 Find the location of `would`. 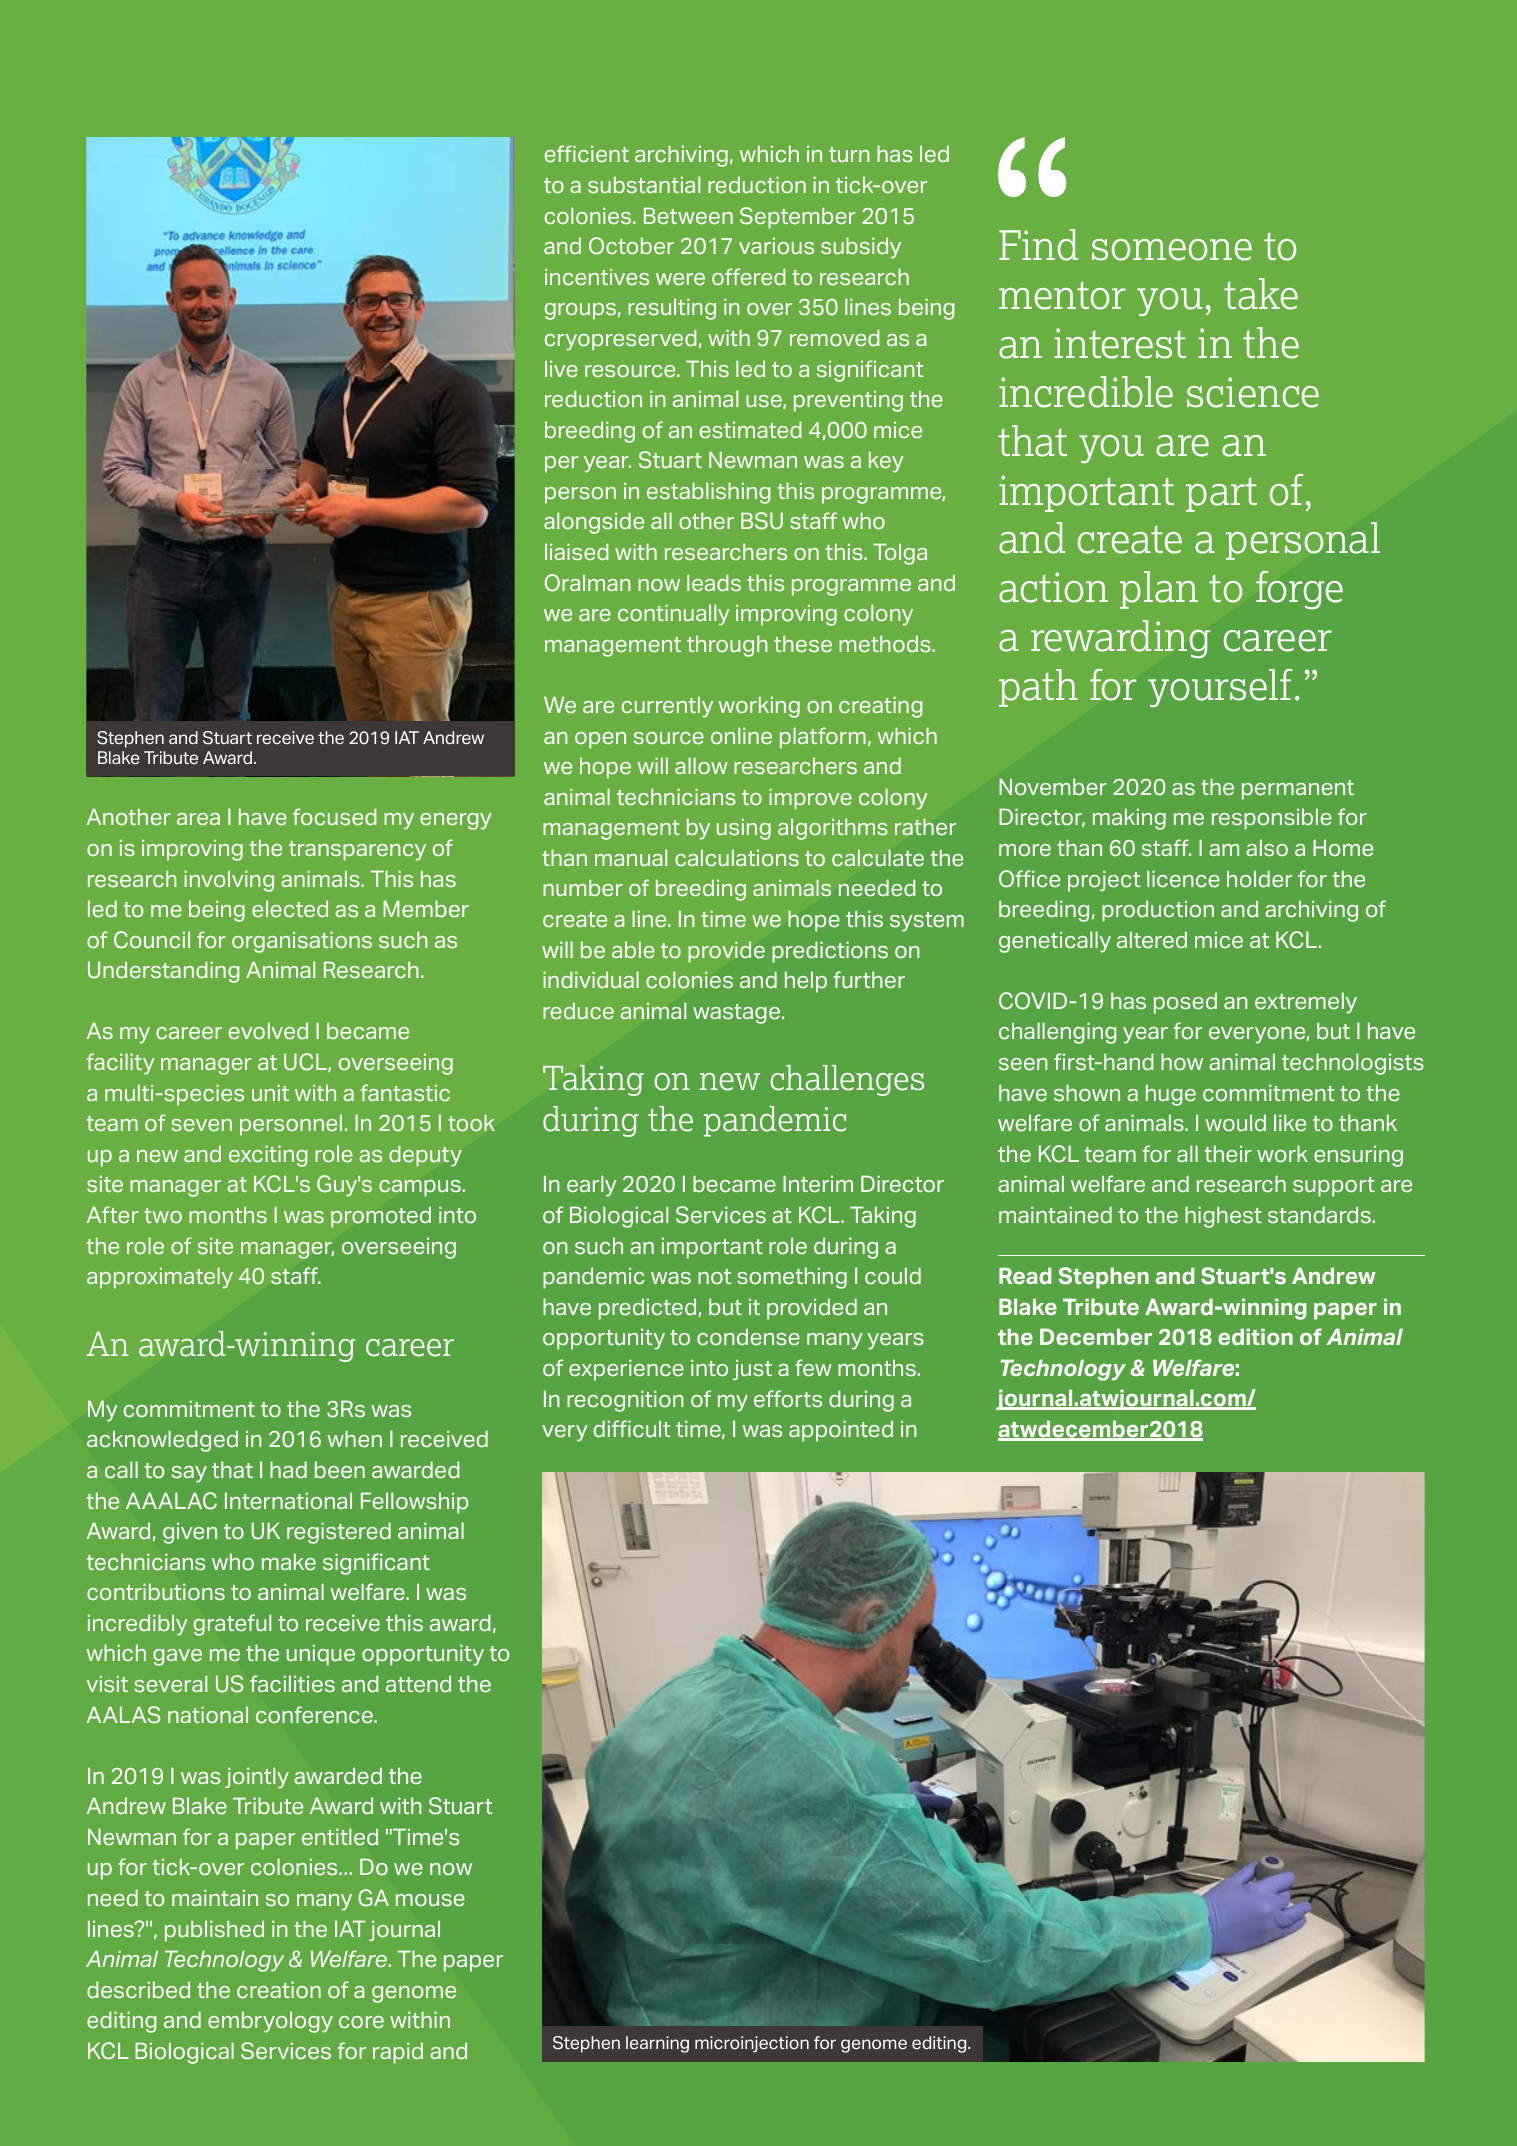

would is located at coordinates (1235, 1123).
